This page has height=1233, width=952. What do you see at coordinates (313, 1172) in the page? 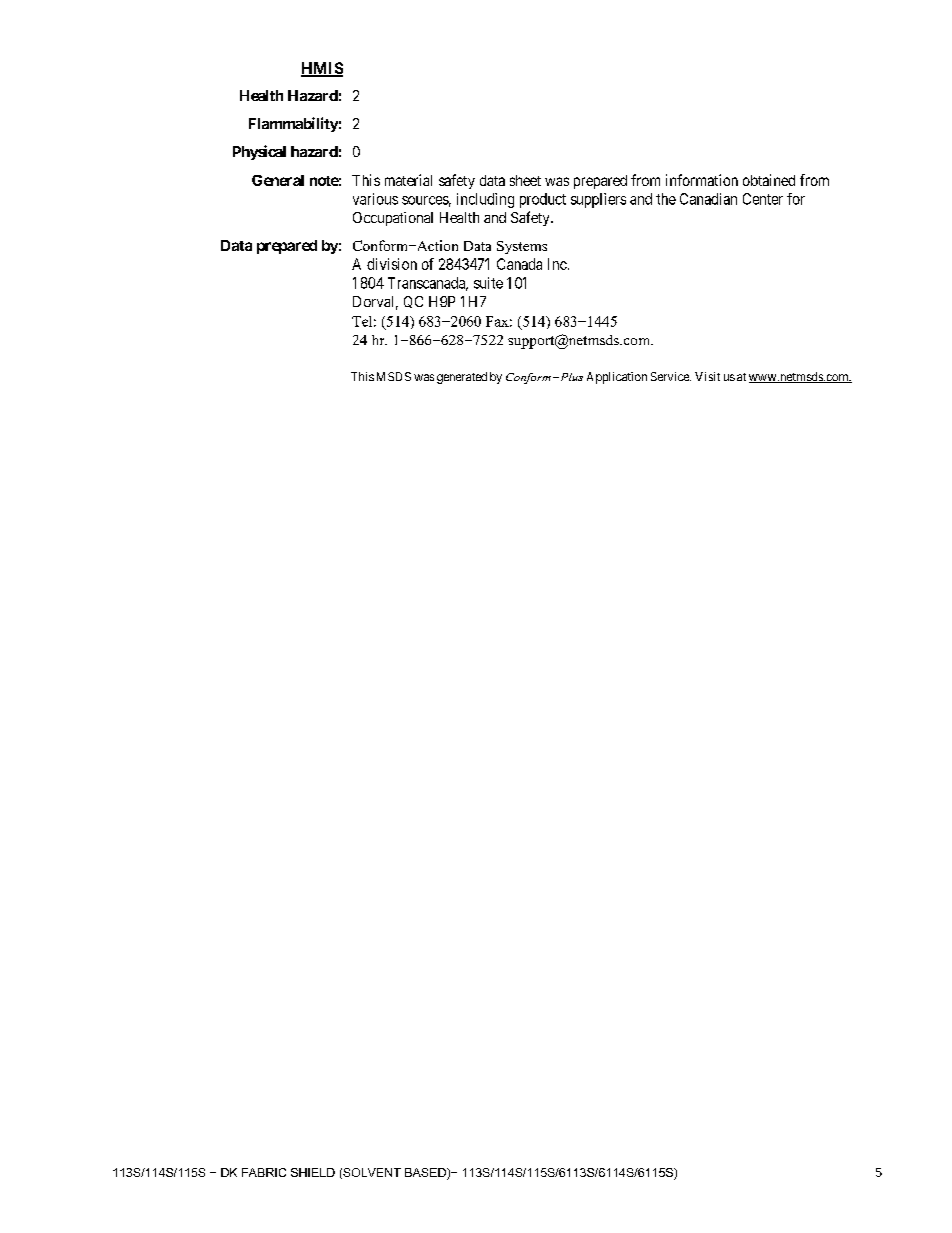
I see `SHIELD` at bounding box center [313, 1172].
